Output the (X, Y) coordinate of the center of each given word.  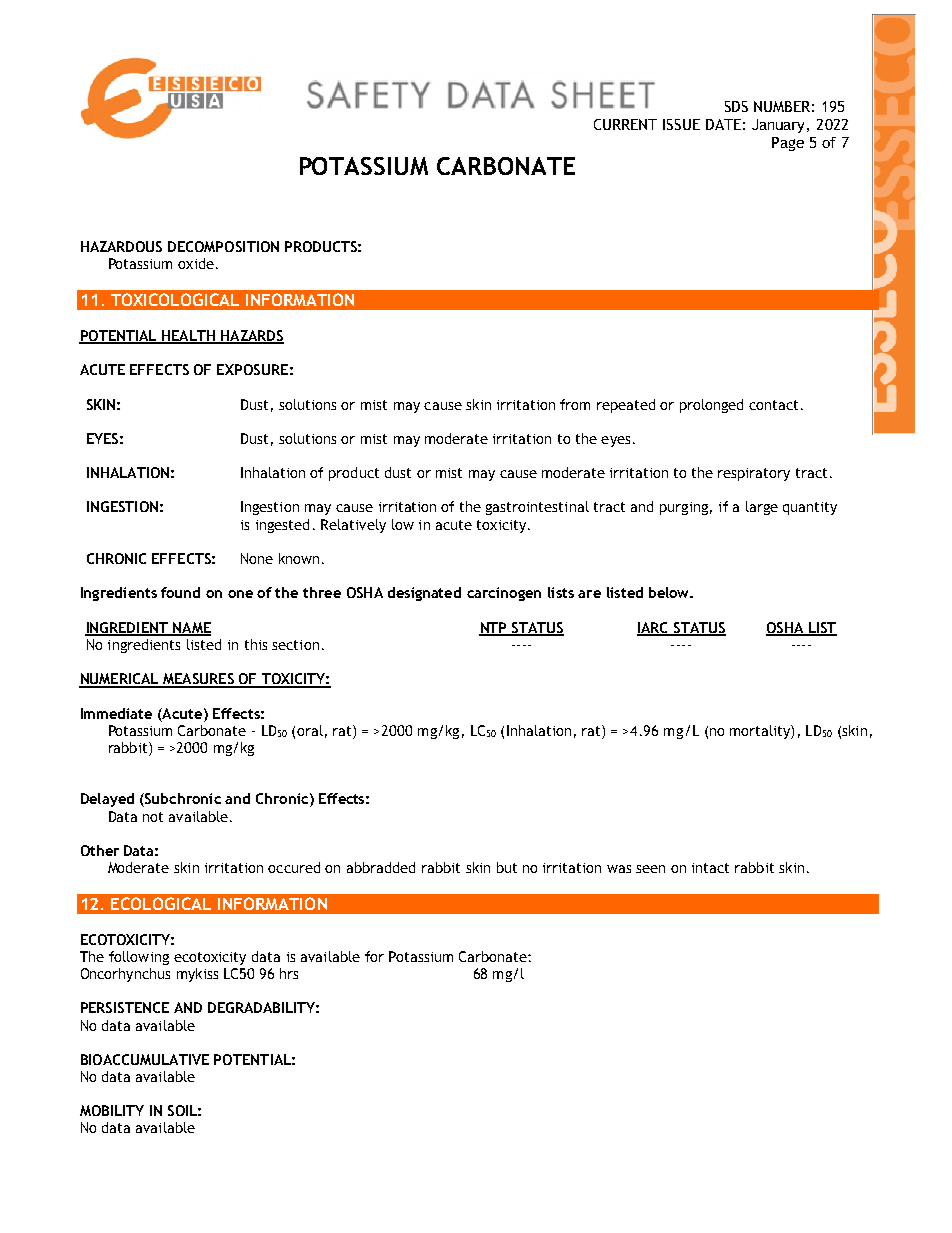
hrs (289, 973)
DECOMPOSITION (223, 246)
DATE (723, 124)
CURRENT (625, 124)
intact (710, 868)
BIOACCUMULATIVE (145, 1059)
